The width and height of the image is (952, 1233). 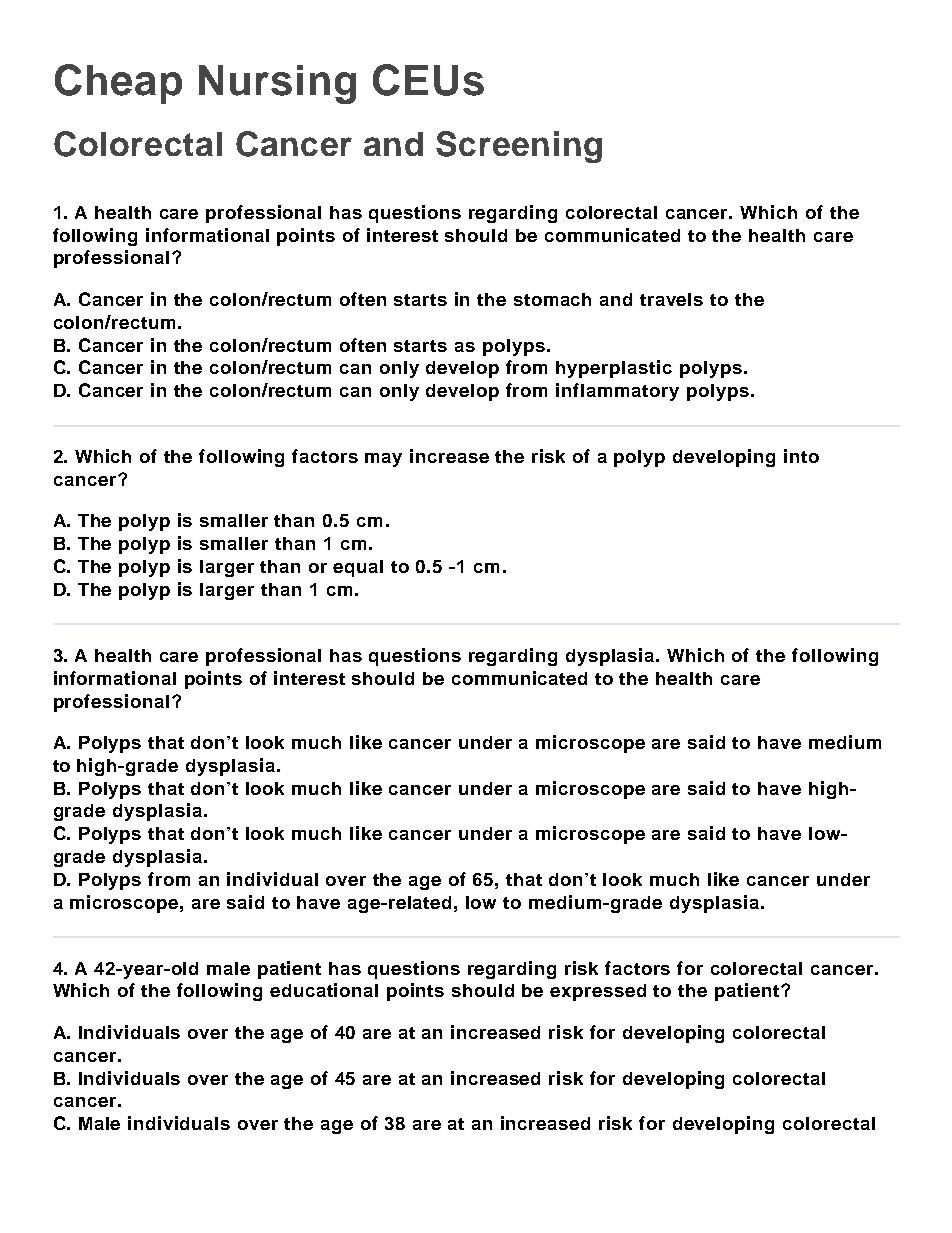 I want to click on travels, so click(x=671, y=299).
